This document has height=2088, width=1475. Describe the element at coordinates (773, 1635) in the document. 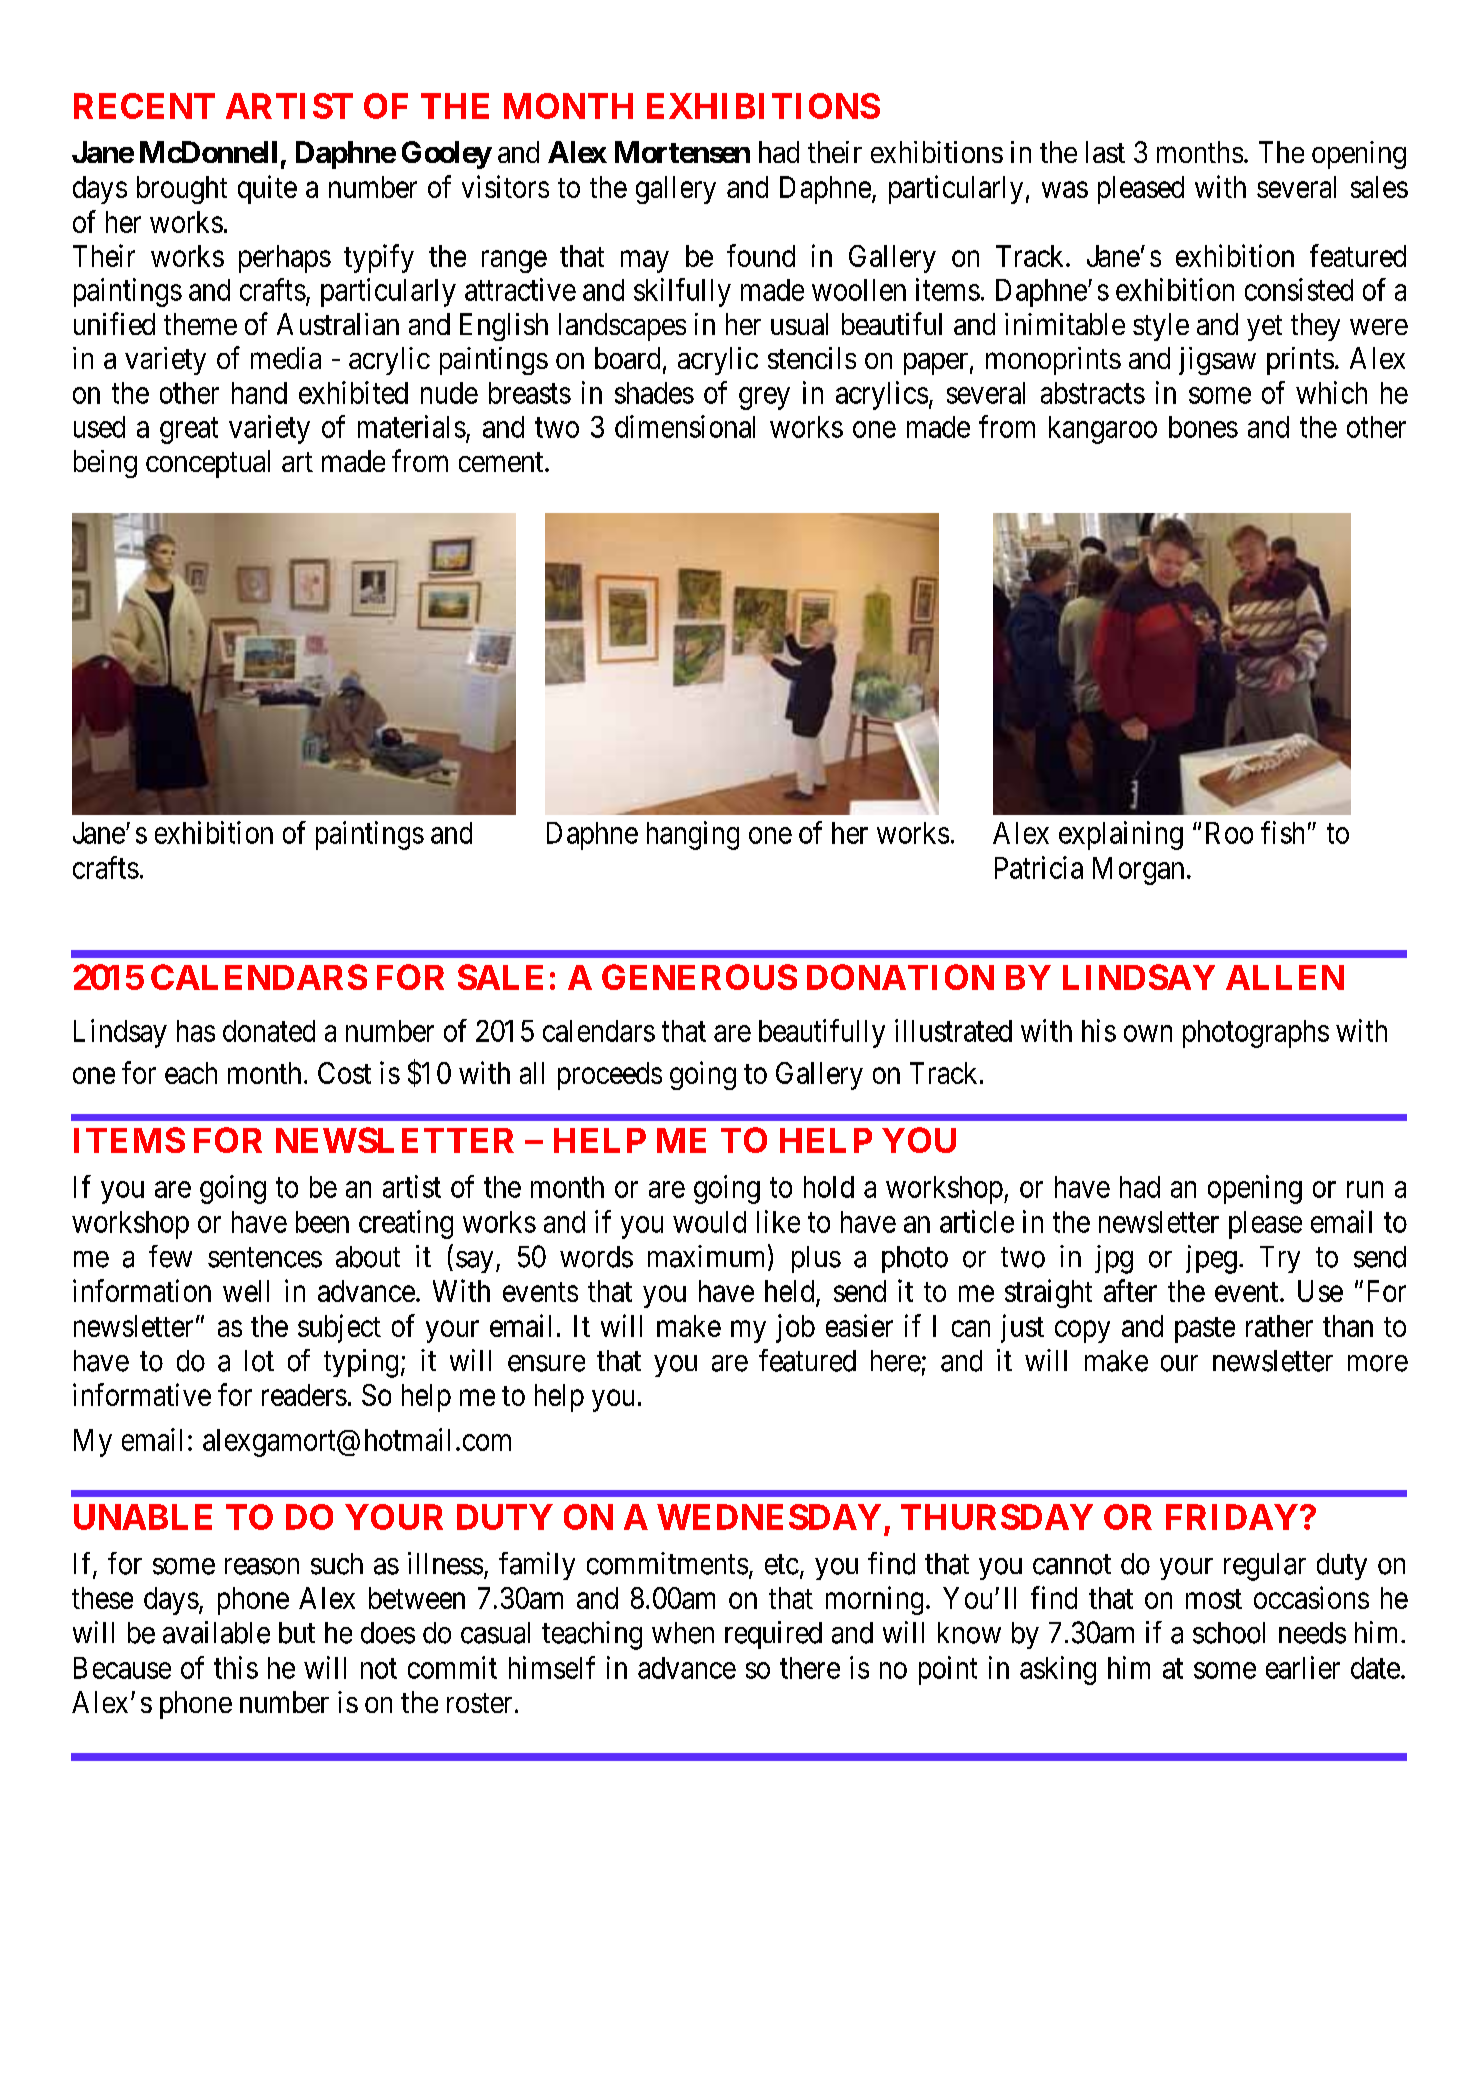

I see `required` at that location.
